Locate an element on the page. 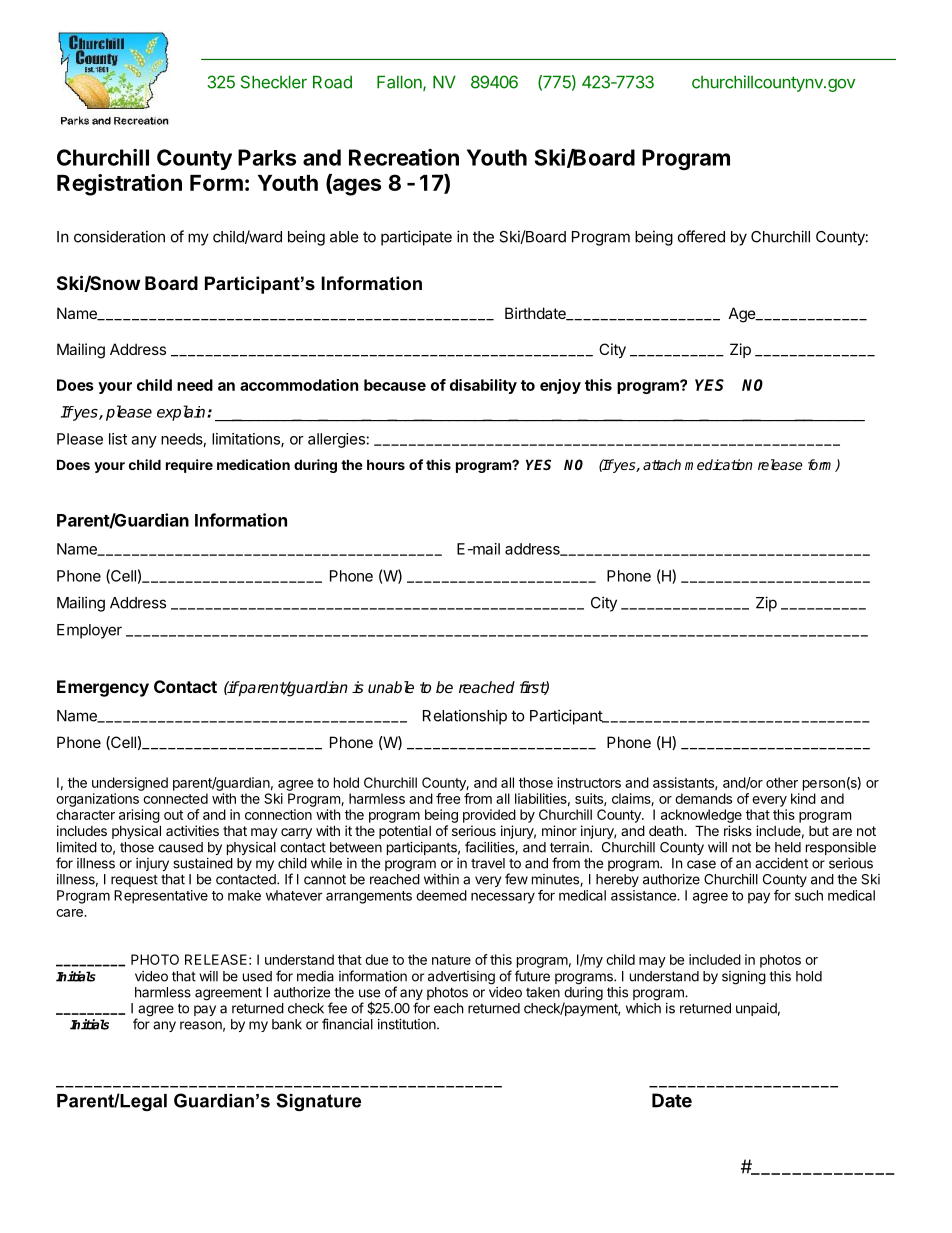  require is located at coordinates (189, 466).
